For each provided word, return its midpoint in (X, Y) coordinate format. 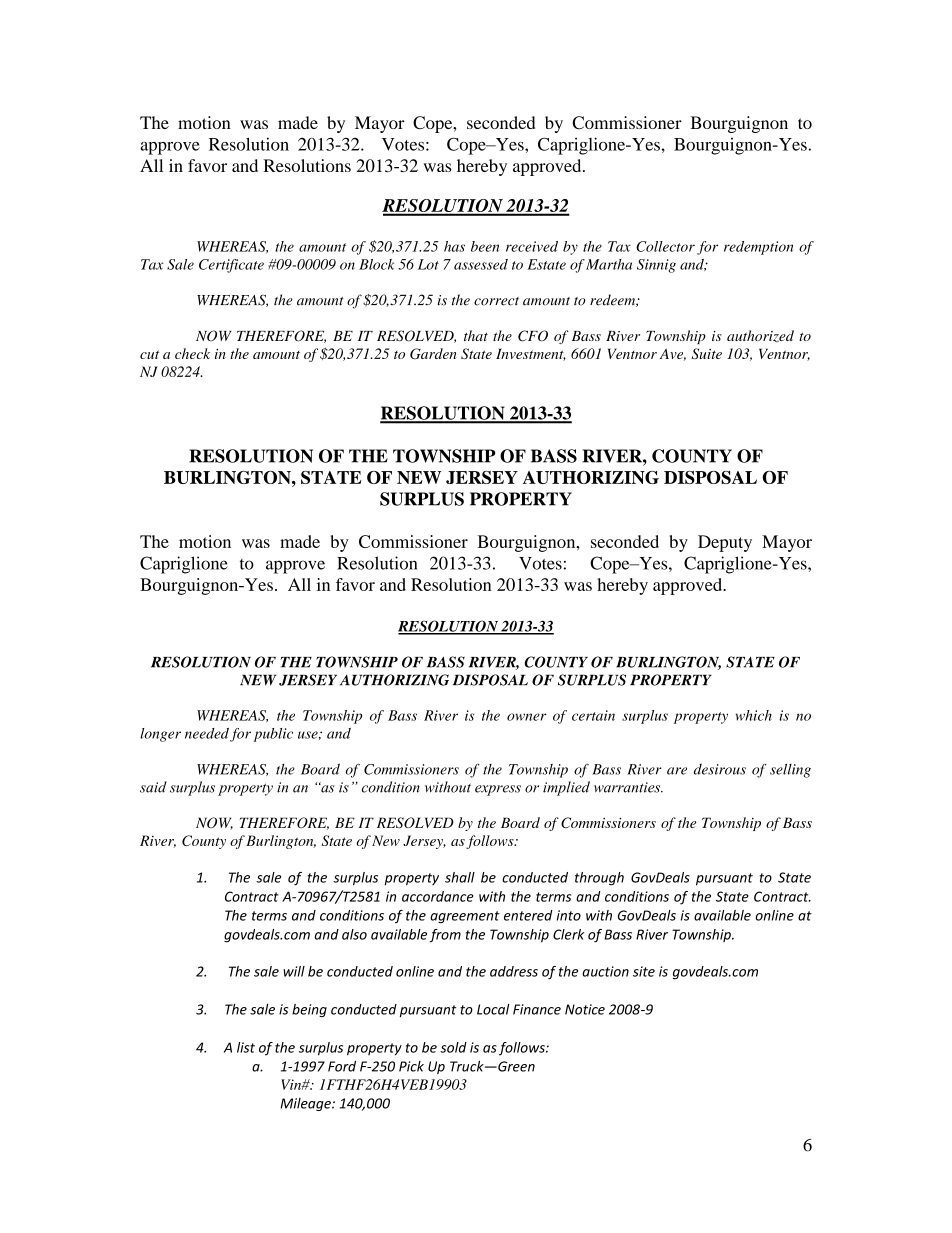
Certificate (231, 266)
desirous (720, 769)
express (498, 790)
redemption (758, 248)
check (192, 353)
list (246, 1047)
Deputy (725, 543)
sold (453, 1047)
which (753, 715)
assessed (481, 264)
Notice (585, 1009)
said (153, 787)
